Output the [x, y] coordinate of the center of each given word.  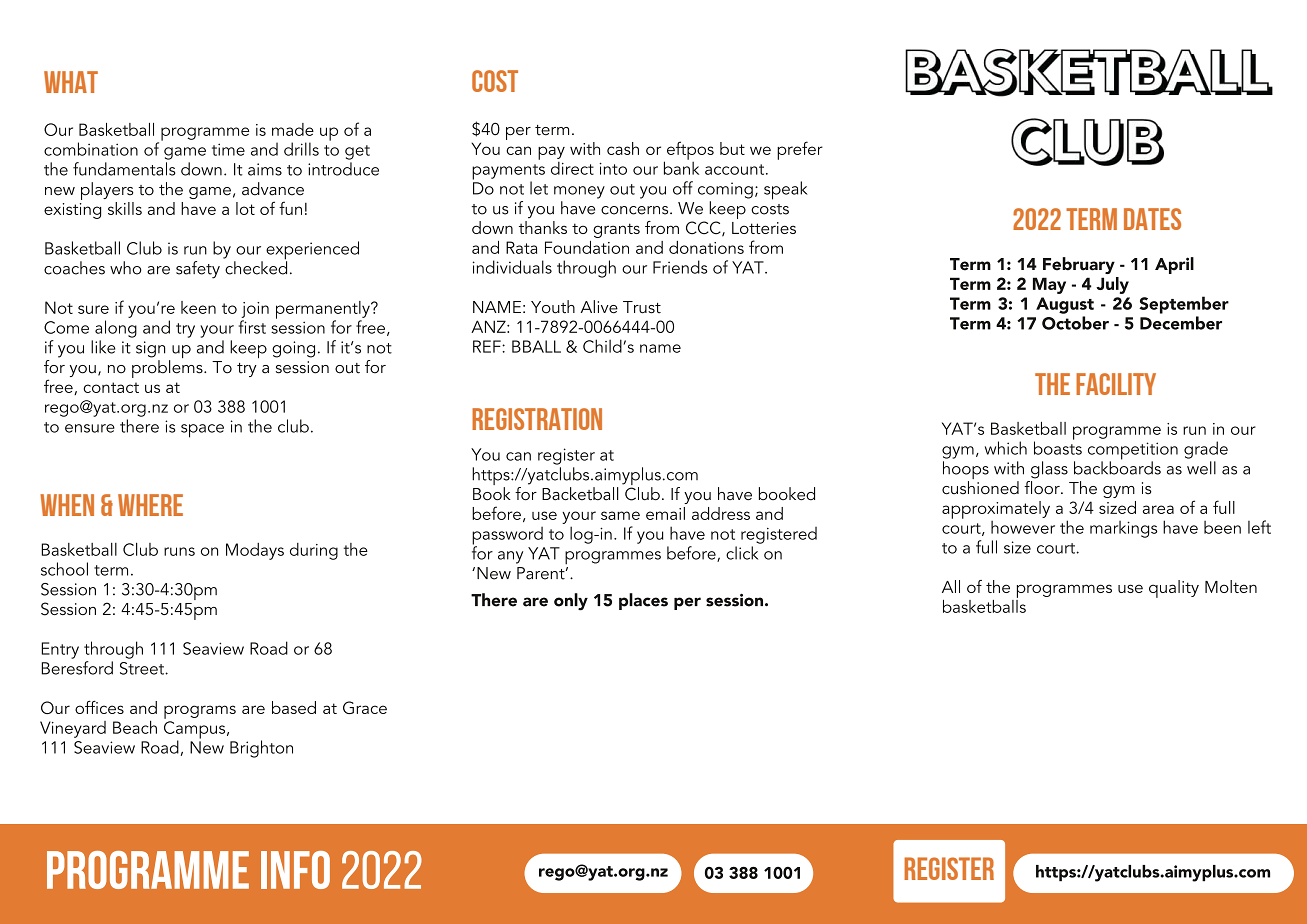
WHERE [150, 505]
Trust [642, 307]
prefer [800, 150]
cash [623, 148]
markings [1123, 529]
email [665, 513]
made [293, 129]
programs [200, 712]
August [1065, 305]
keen [198, 307]
